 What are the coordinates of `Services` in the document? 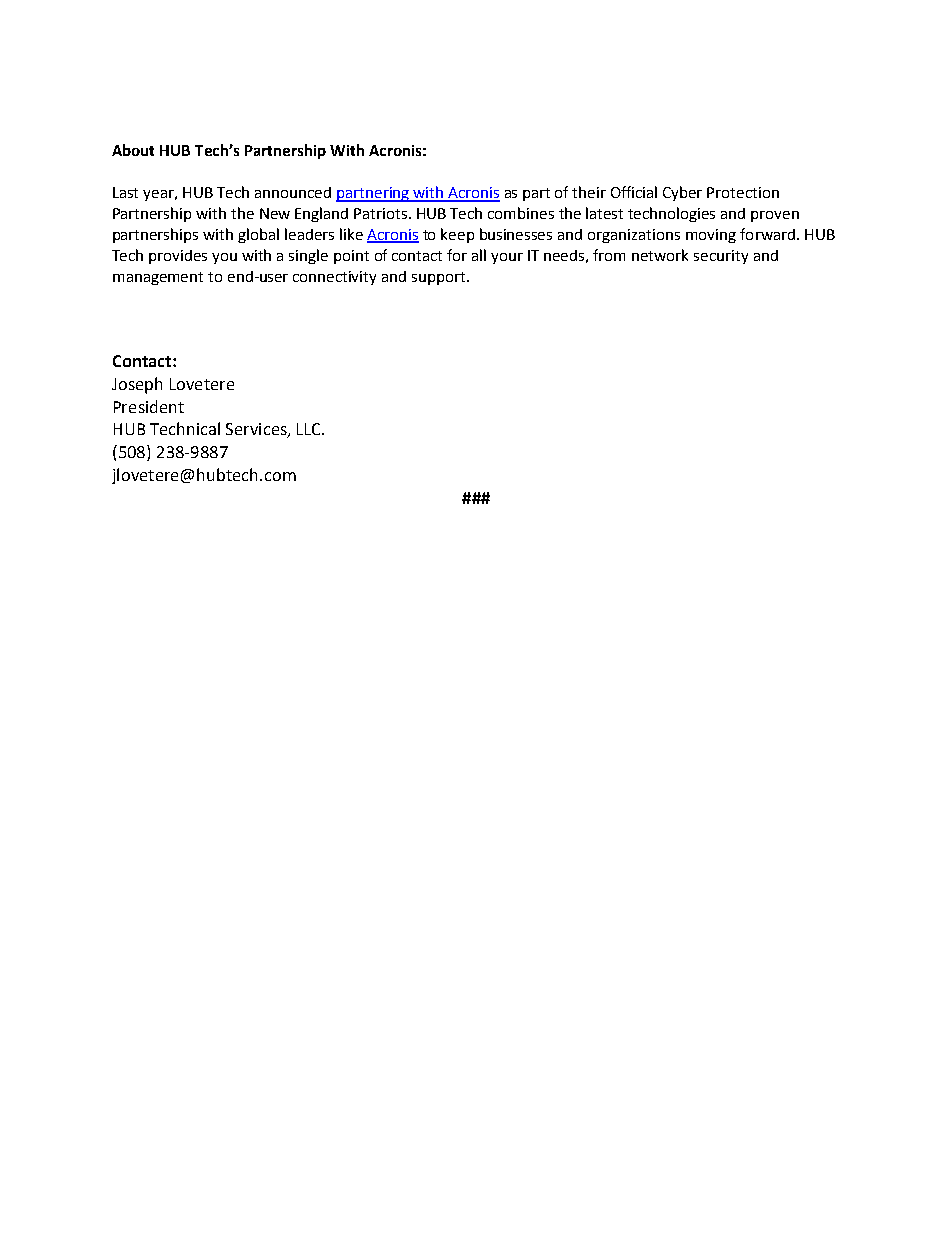 It's located at (257, 430).
